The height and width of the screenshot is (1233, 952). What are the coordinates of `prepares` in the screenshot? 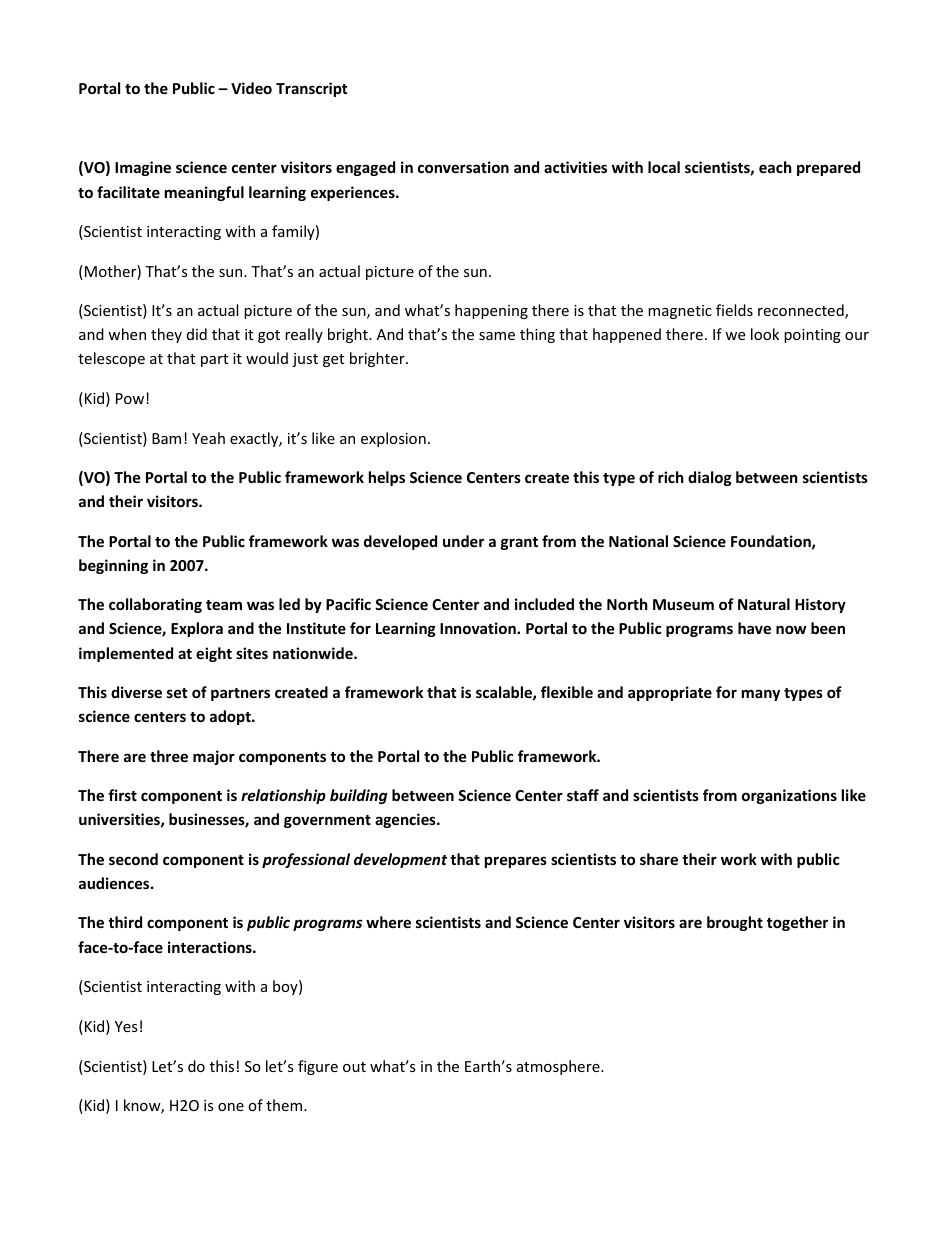 It's located at (516, 862).
